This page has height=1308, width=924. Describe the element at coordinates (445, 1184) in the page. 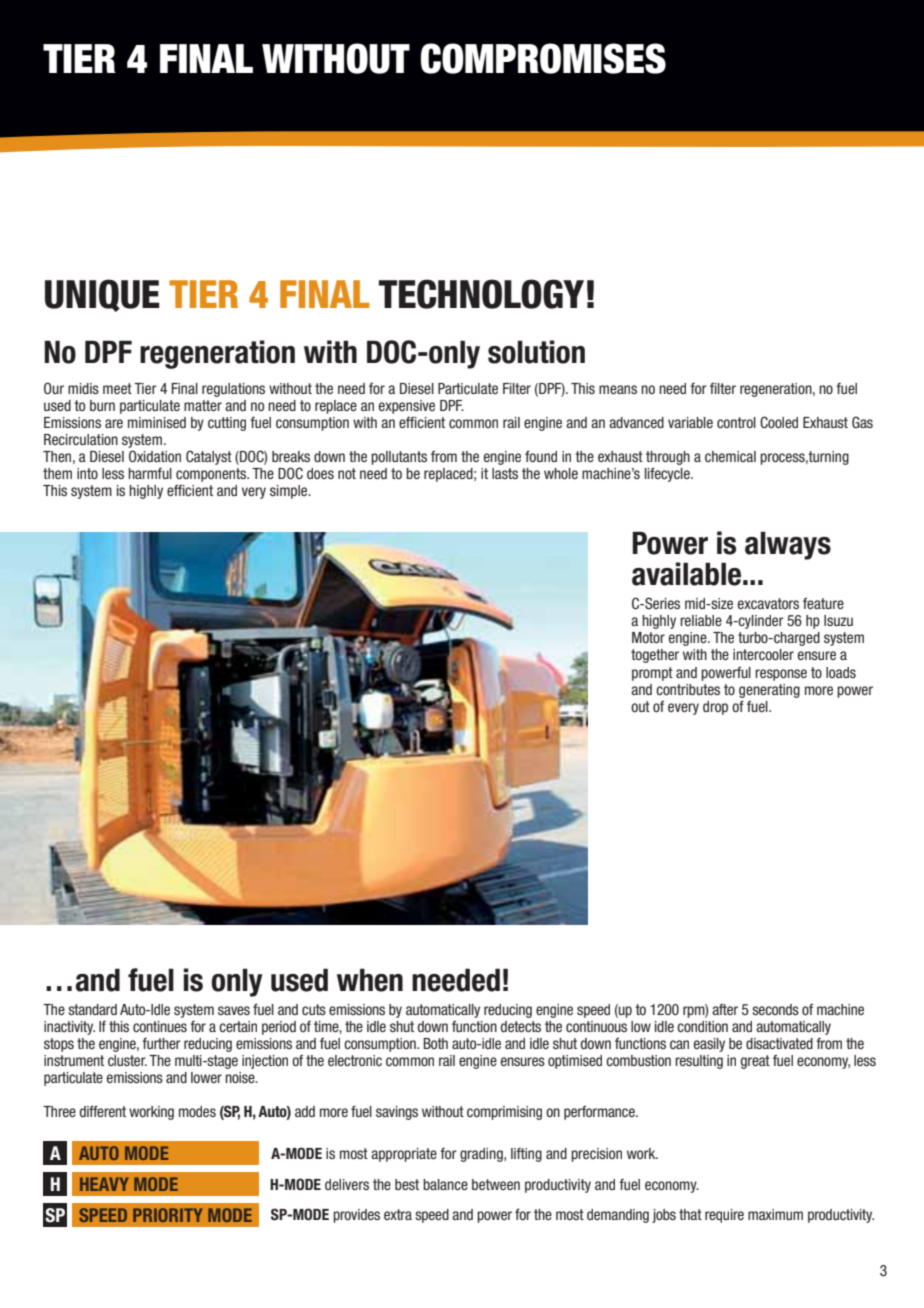

I see `balance` at that location.
